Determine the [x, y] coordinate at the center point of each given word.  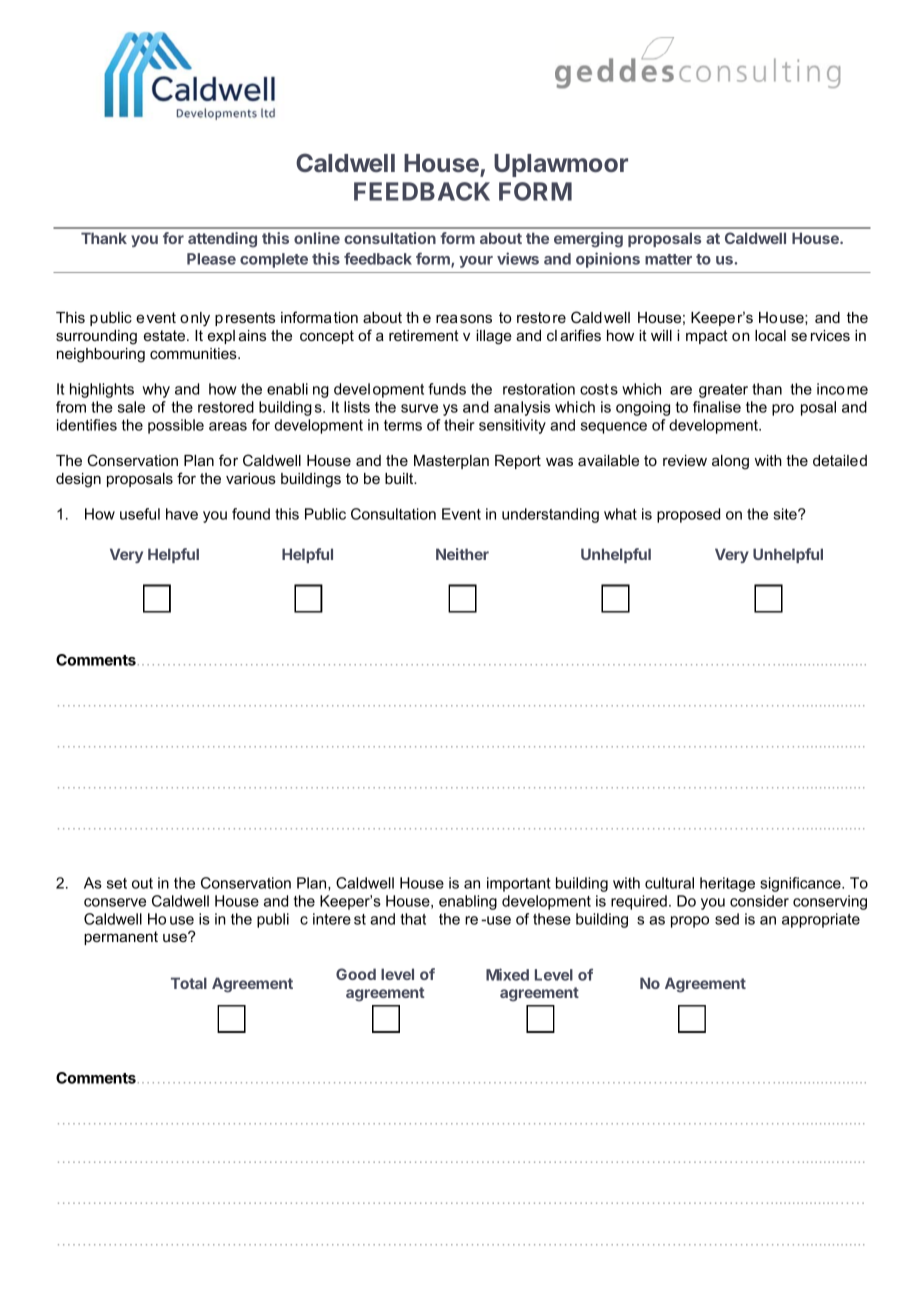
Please [211, 259]
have [182, 514]
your [476, 262]
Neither [462, 554]
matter [668, 259]
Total [189, 983]
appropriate [821, 920]
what [620, 514]
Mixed [507, 974]
